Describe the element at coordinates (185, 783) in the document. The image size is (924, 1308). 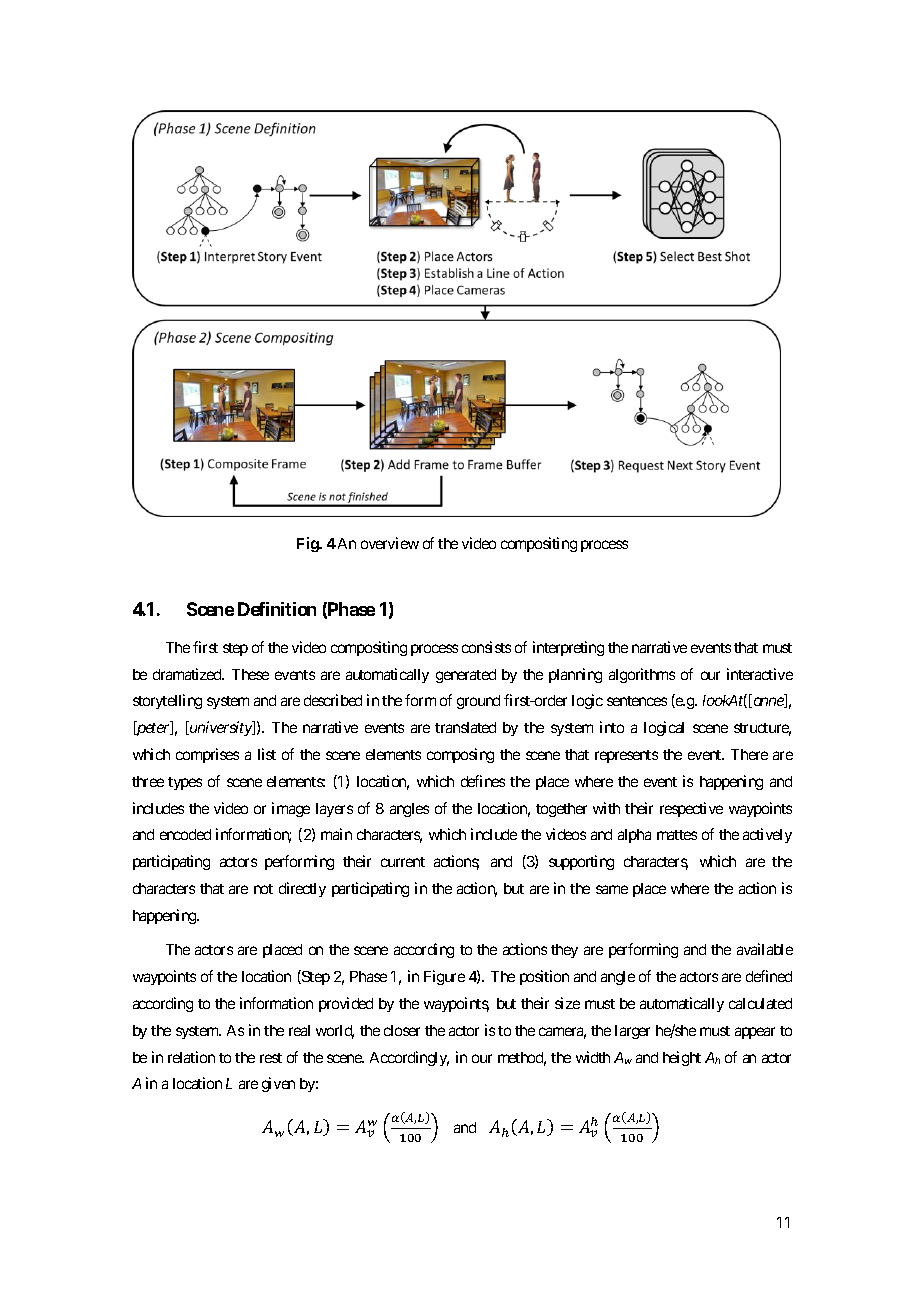
I see `types` at that location.
